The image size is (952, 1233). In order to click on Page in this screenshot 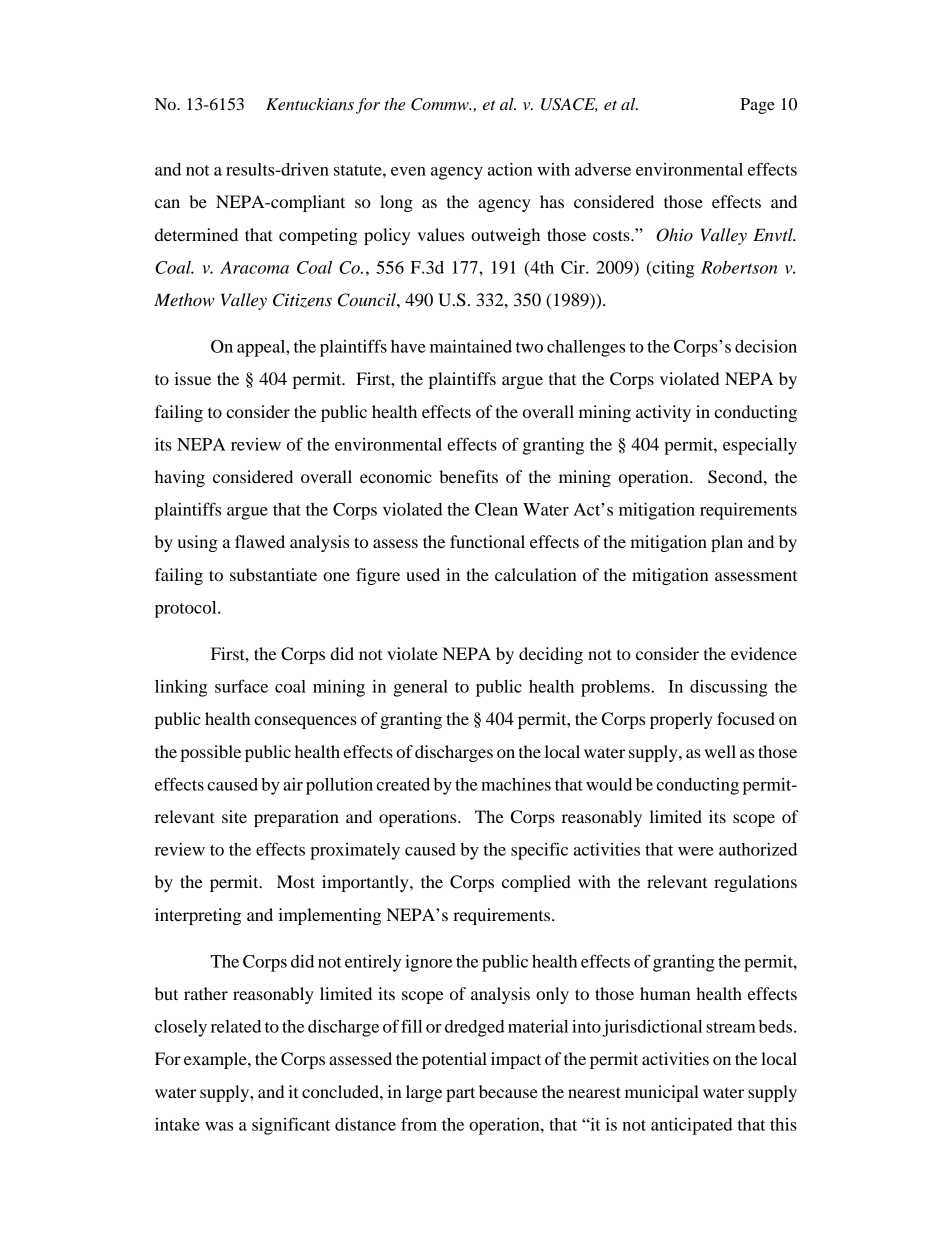, I will do `click(757, 106)`.
